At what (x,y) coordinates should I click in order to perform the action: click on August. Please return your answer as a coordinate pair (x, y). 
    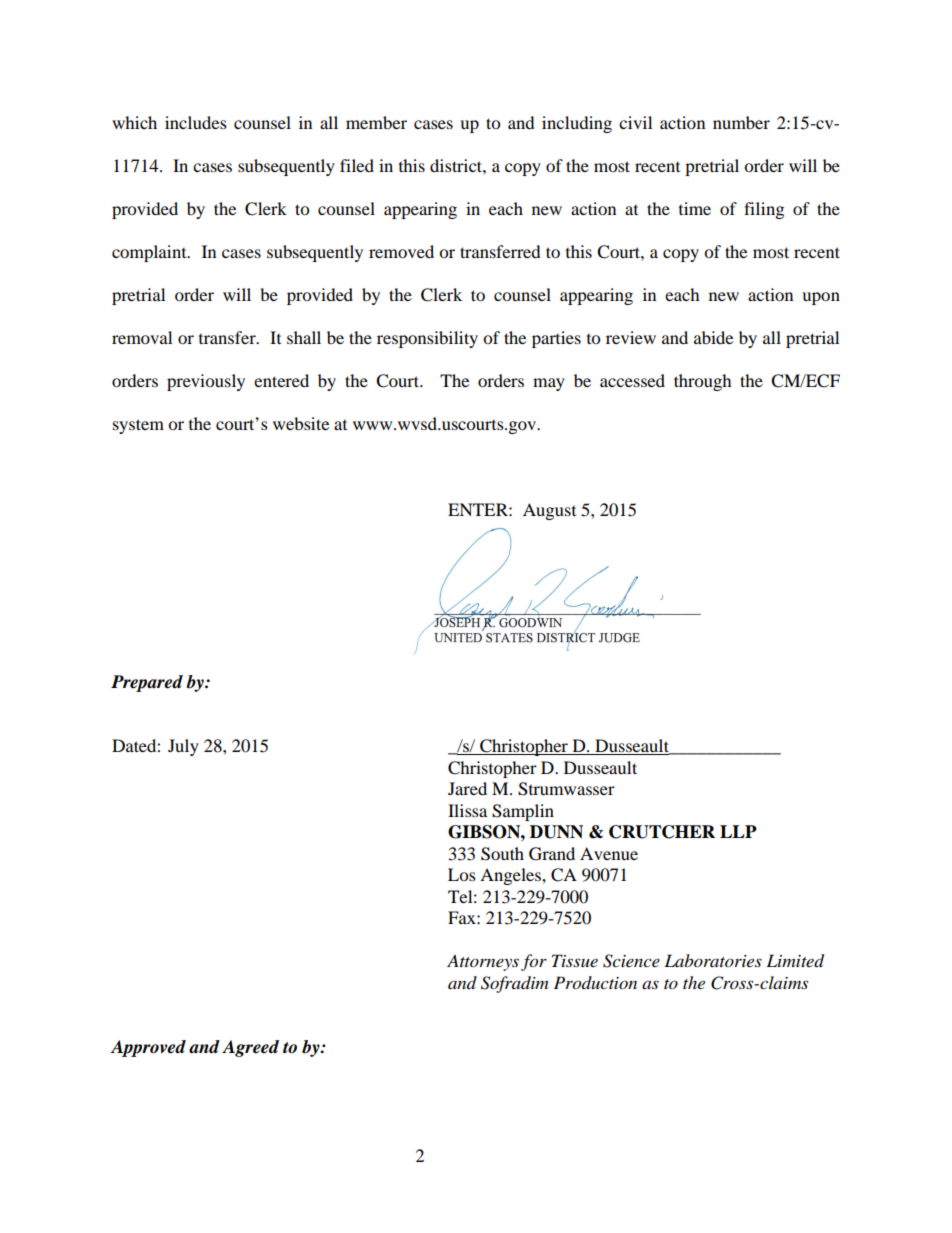
    Looking at the image, I should click on (549, 511).
